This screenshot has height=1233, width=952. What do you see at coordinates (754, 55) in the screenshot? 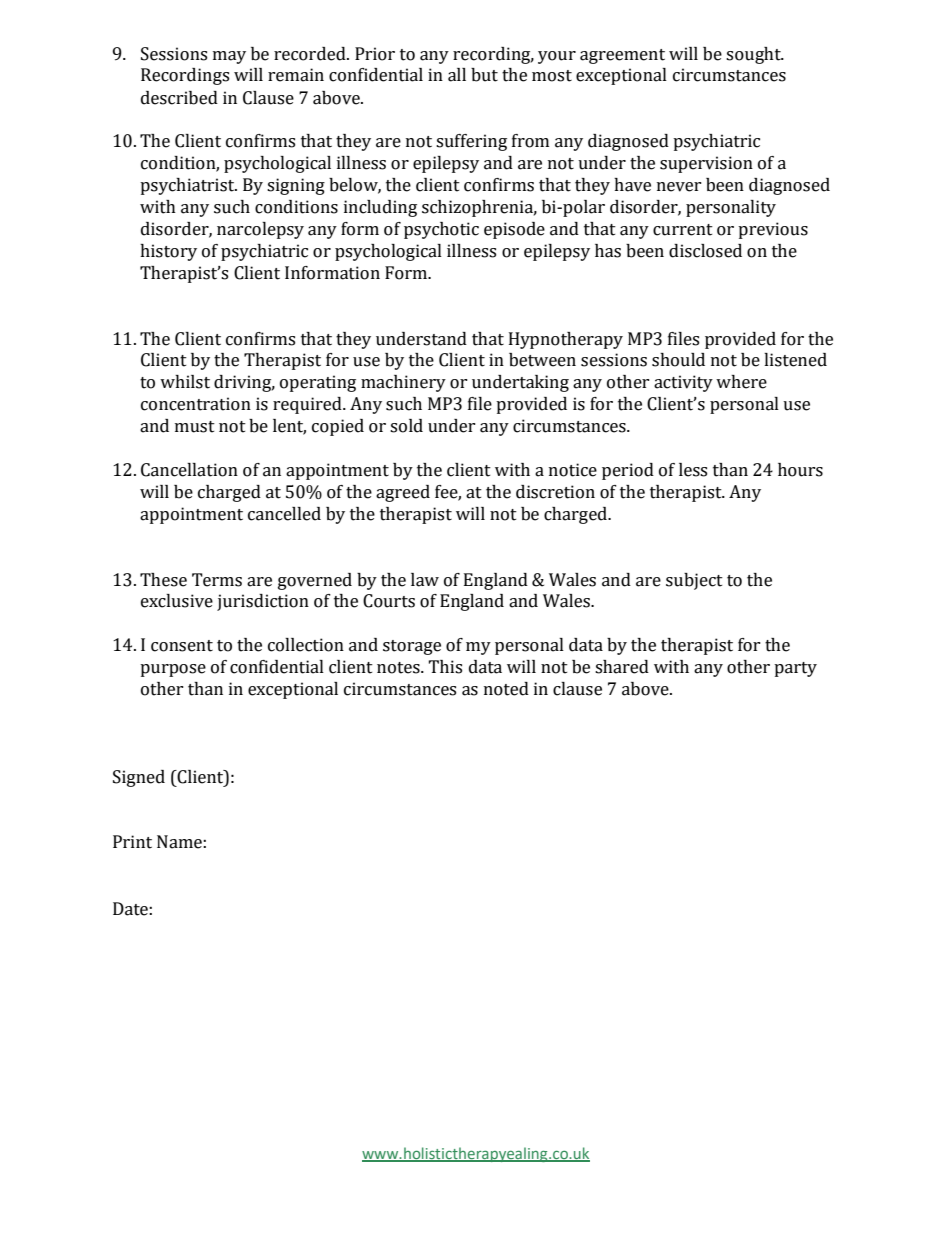
I see `sought` at bounding box center [754, 55].
